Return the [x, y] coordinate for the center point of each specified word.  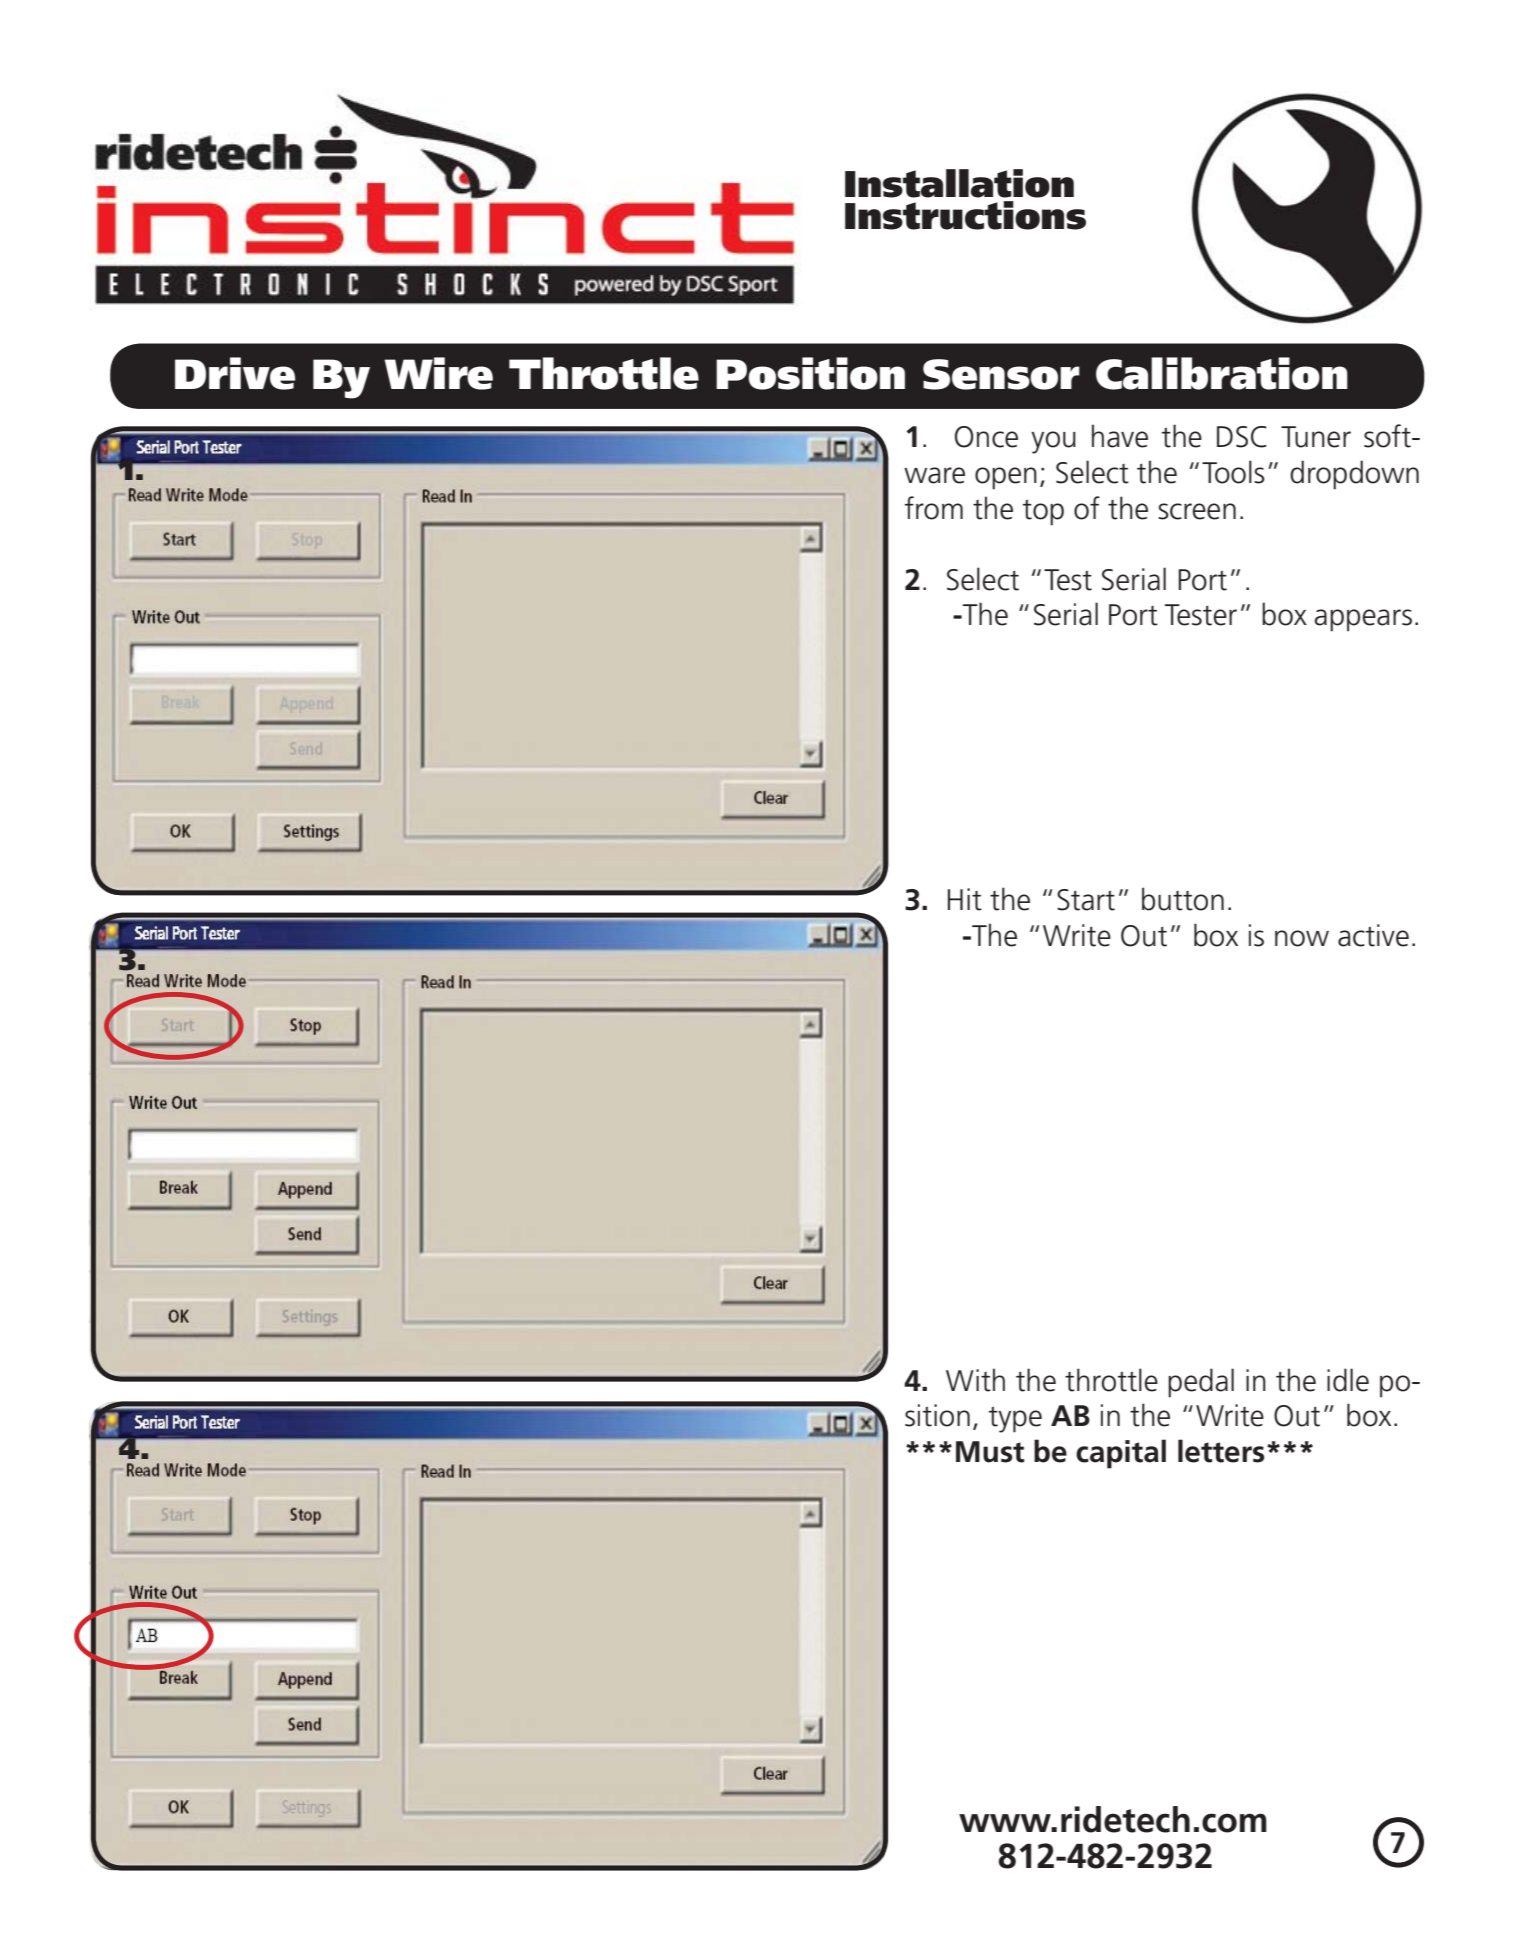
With [975, 1380]
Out [1297, 1416]
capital [1121, 1454]
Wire [438, 373]
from [933, 508]
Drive [235, 373]
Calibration [1222, 373]
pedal [1201, 1383]
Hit [965, 899]
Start [1086, 900]
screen [1197, 511]
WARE [934, 475]
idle [1348, 1380]
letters [1221, 1451]
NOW [1302, 938]
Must [990, 1452]
